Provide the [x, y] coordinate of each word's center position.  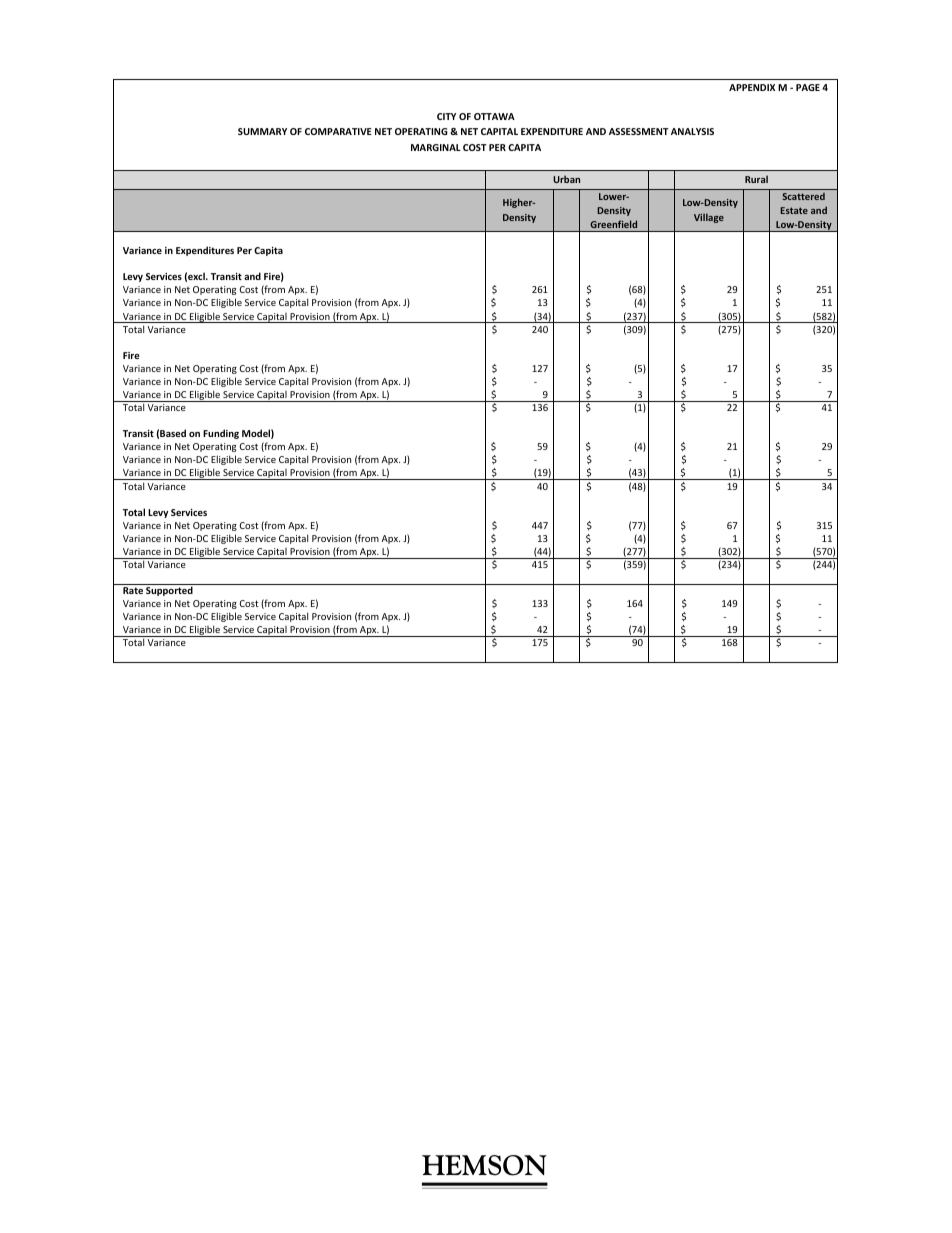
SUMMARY [262, 131]
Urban [566, 179]
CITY [446, 116]
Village [709, 218]
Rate [133, 590]
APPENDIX [752, 87]
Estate [794, 210]
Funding [221, 434]
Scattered [803, 196]
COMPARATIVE [338, 131]
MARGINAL [436, 147]
